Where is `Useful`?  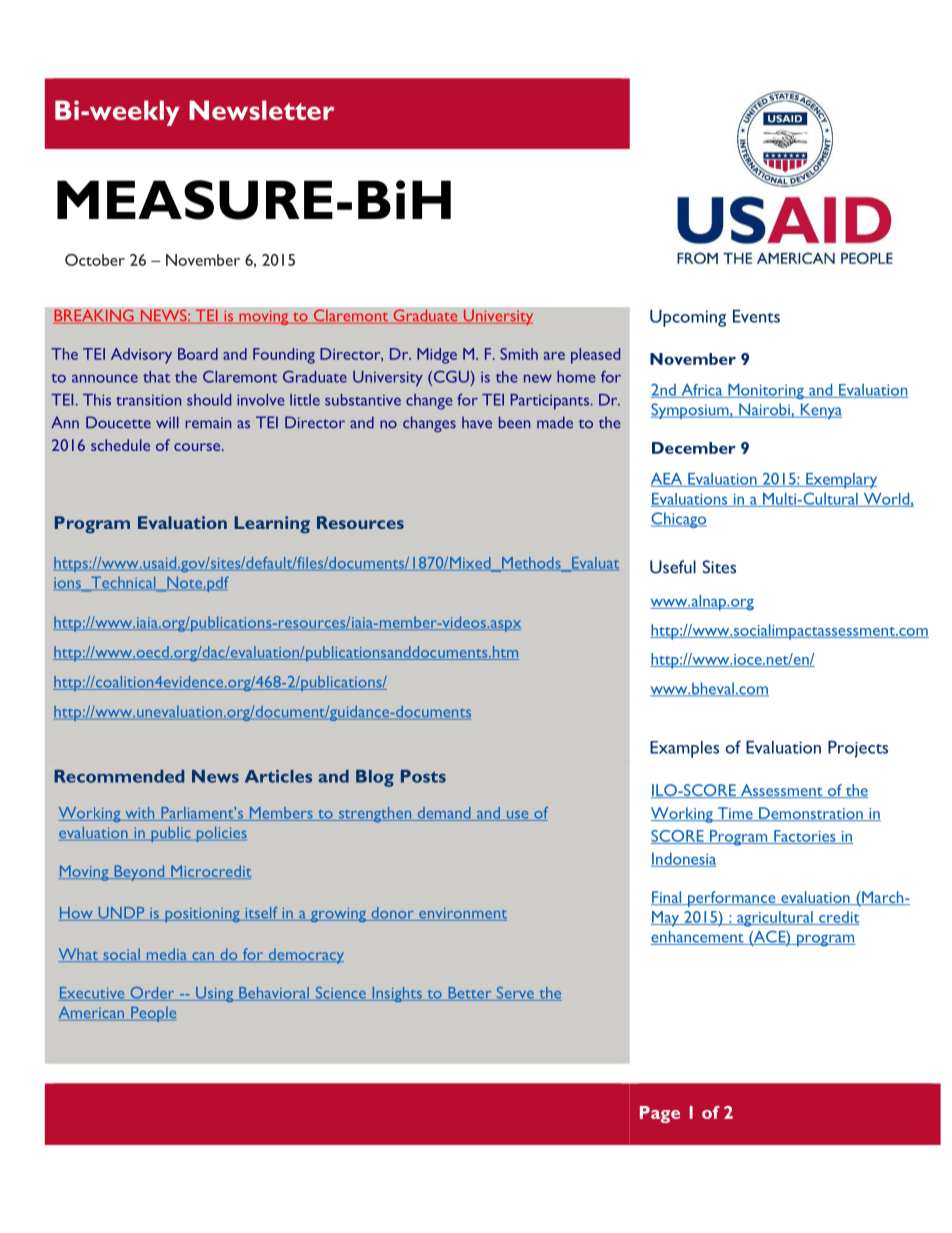 Useful is located at coordinates (673, 567).
